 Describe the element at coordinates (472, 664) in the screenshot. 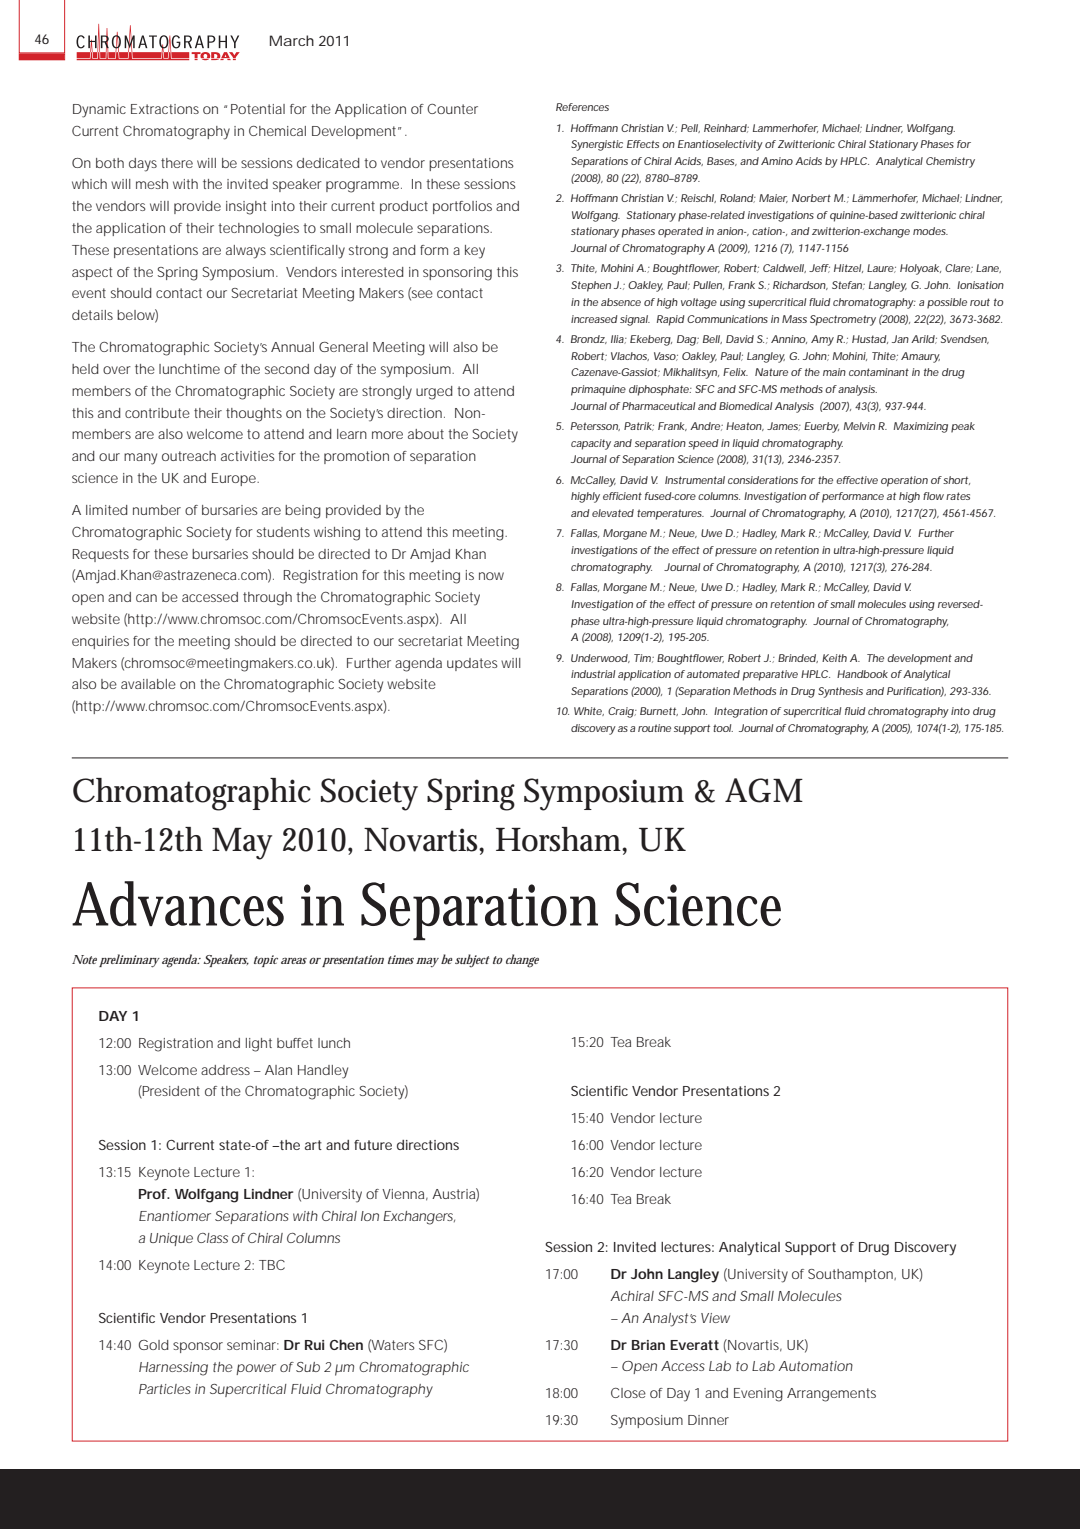

I see `updates` at that location.
